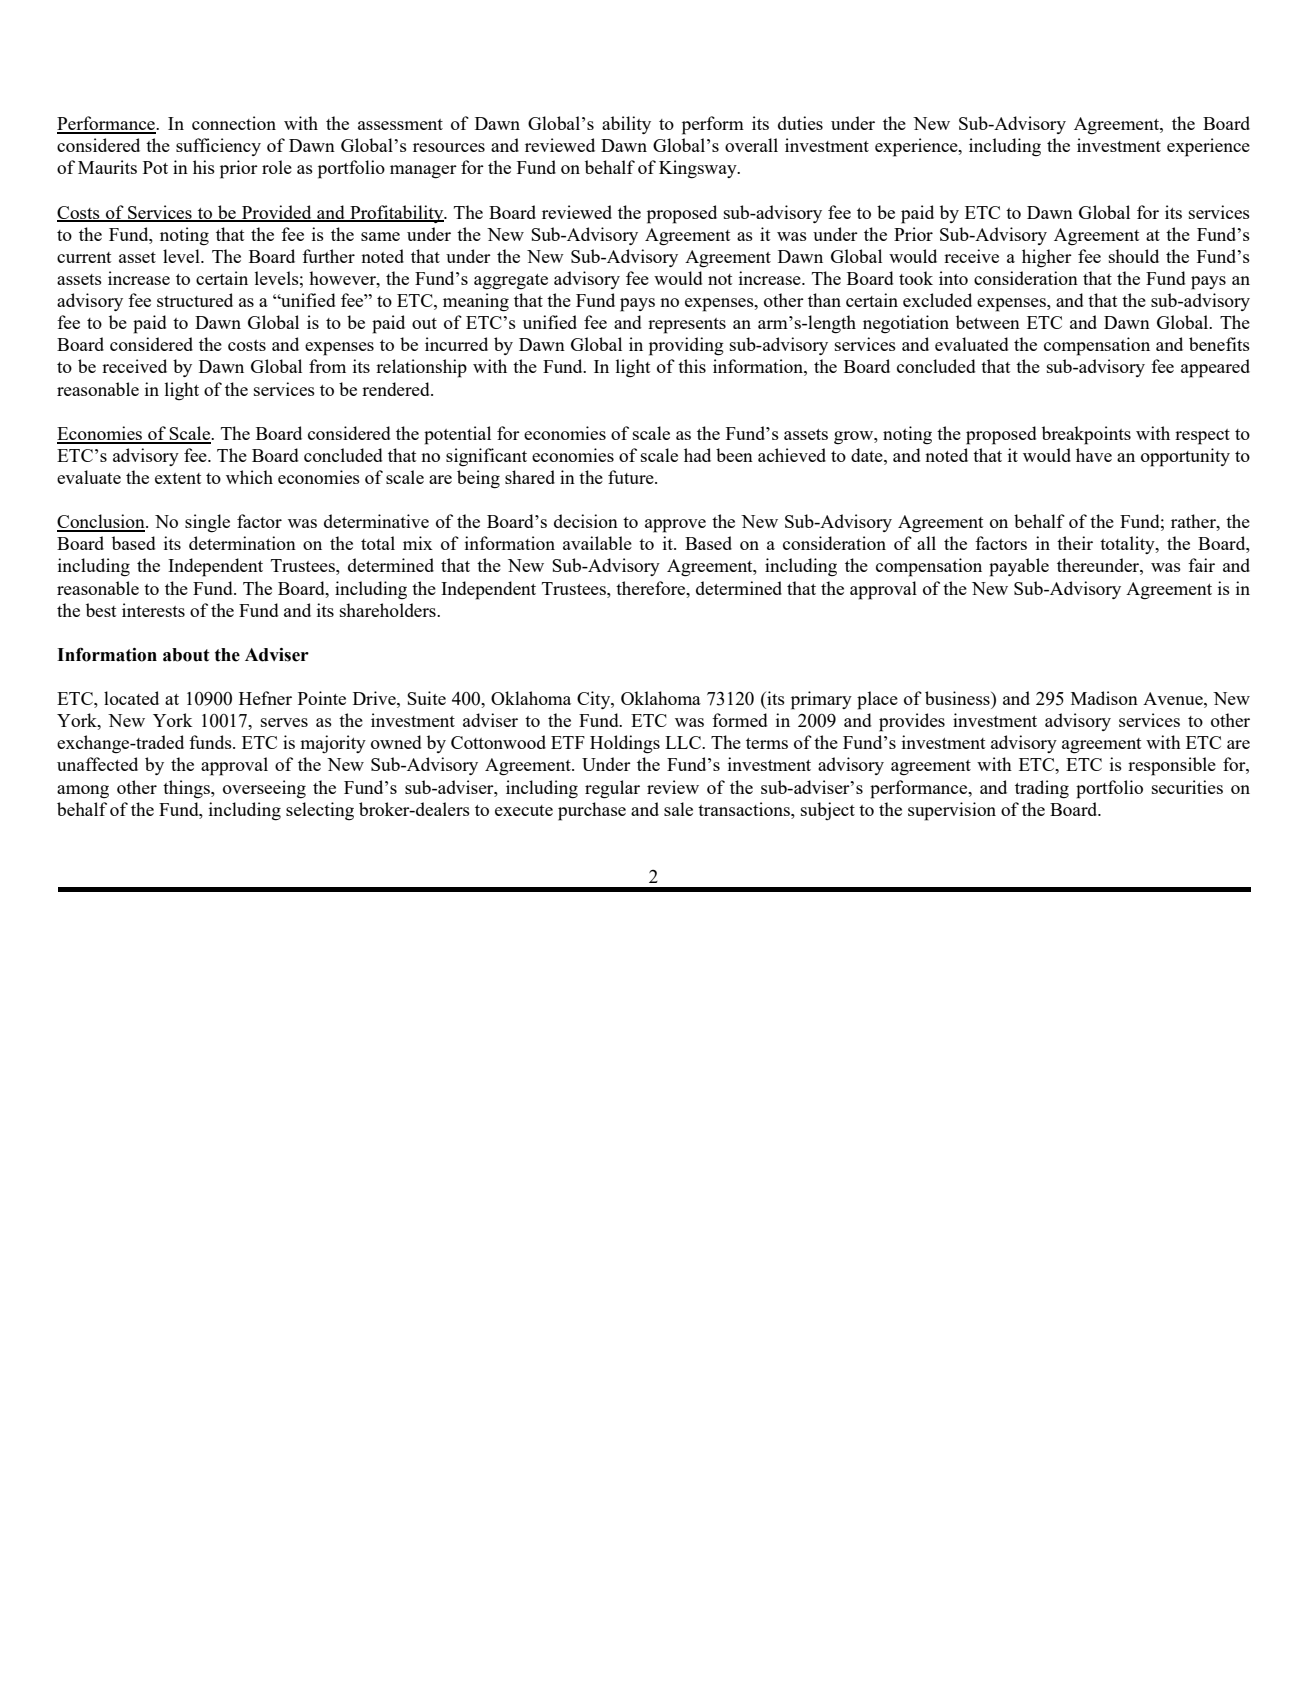 Image resolution: width=1308 pixels, height=1693 pixels. Describe the element at coordinates (652, 588) in the document. I see `therefore` at that location.
